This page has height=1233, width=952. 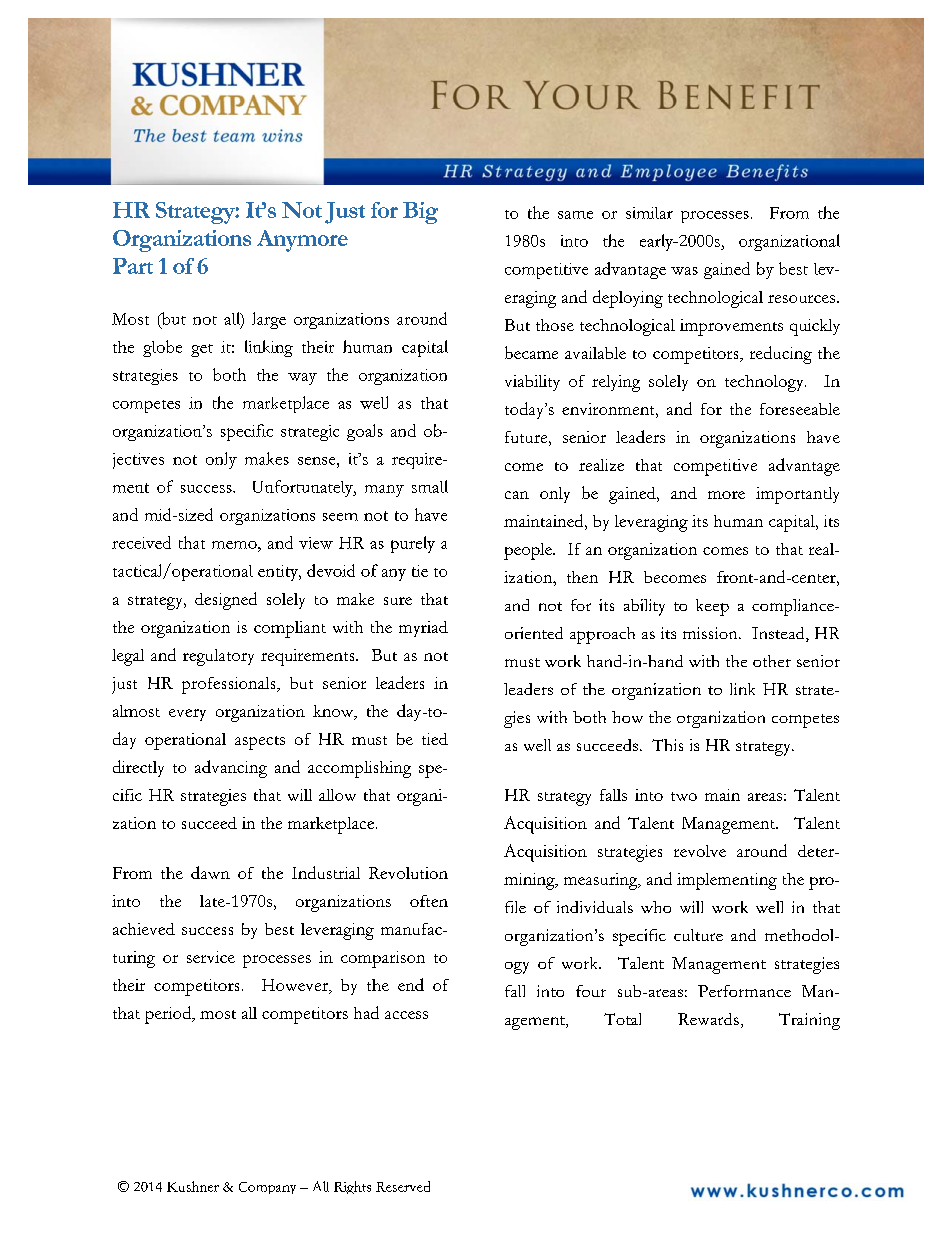 What do you see at coordinates (435, 739) in the page?
I see `tied` at bounding box center [435, 739].
